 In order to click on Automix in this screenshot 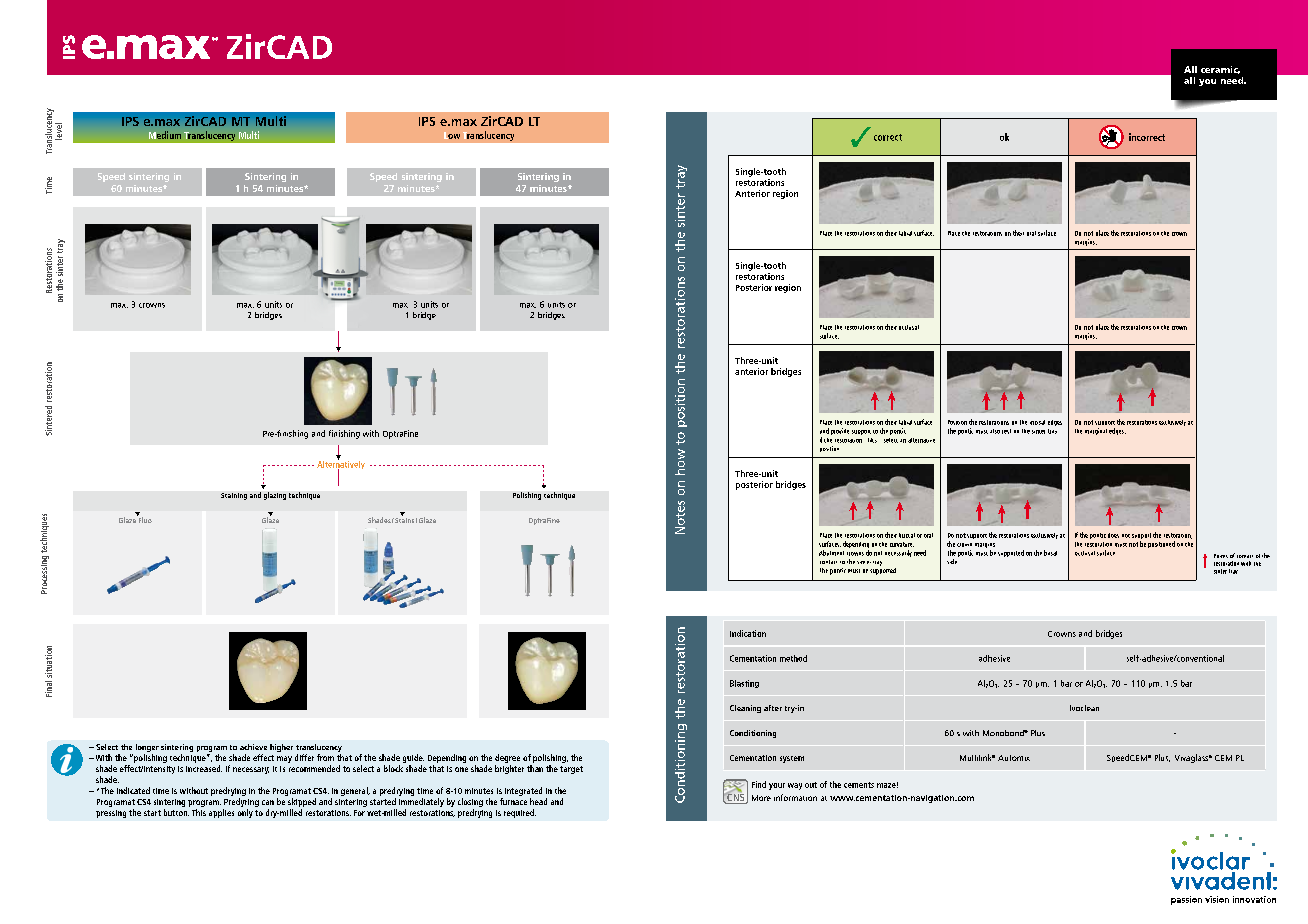, I will do `click(1014, 758)`.
